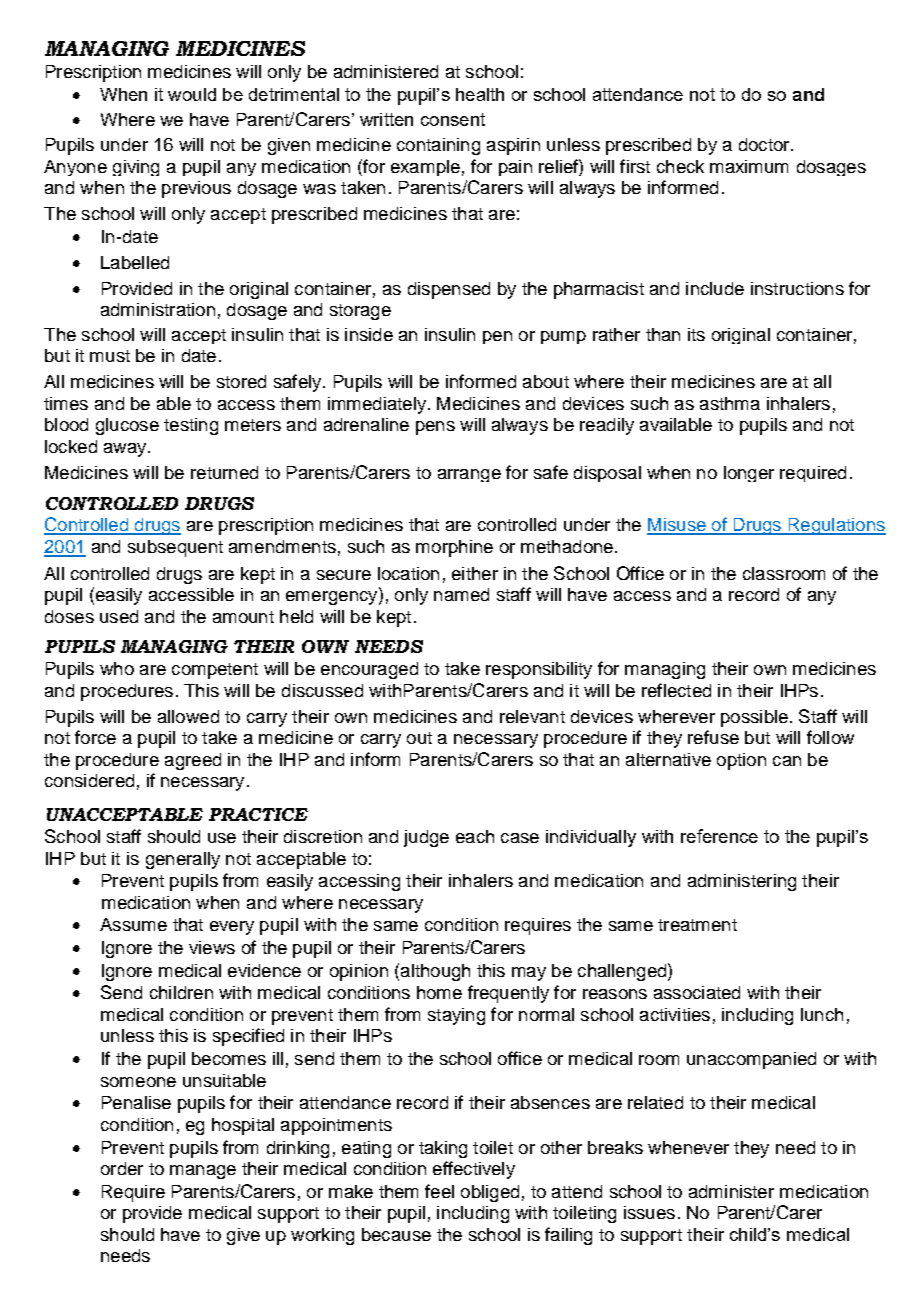 This screenshot has width=924, height=1309. What do you see at coordinates (426, 838) in the screenshot?
I see `judge` at bounding box center [426, 838].
